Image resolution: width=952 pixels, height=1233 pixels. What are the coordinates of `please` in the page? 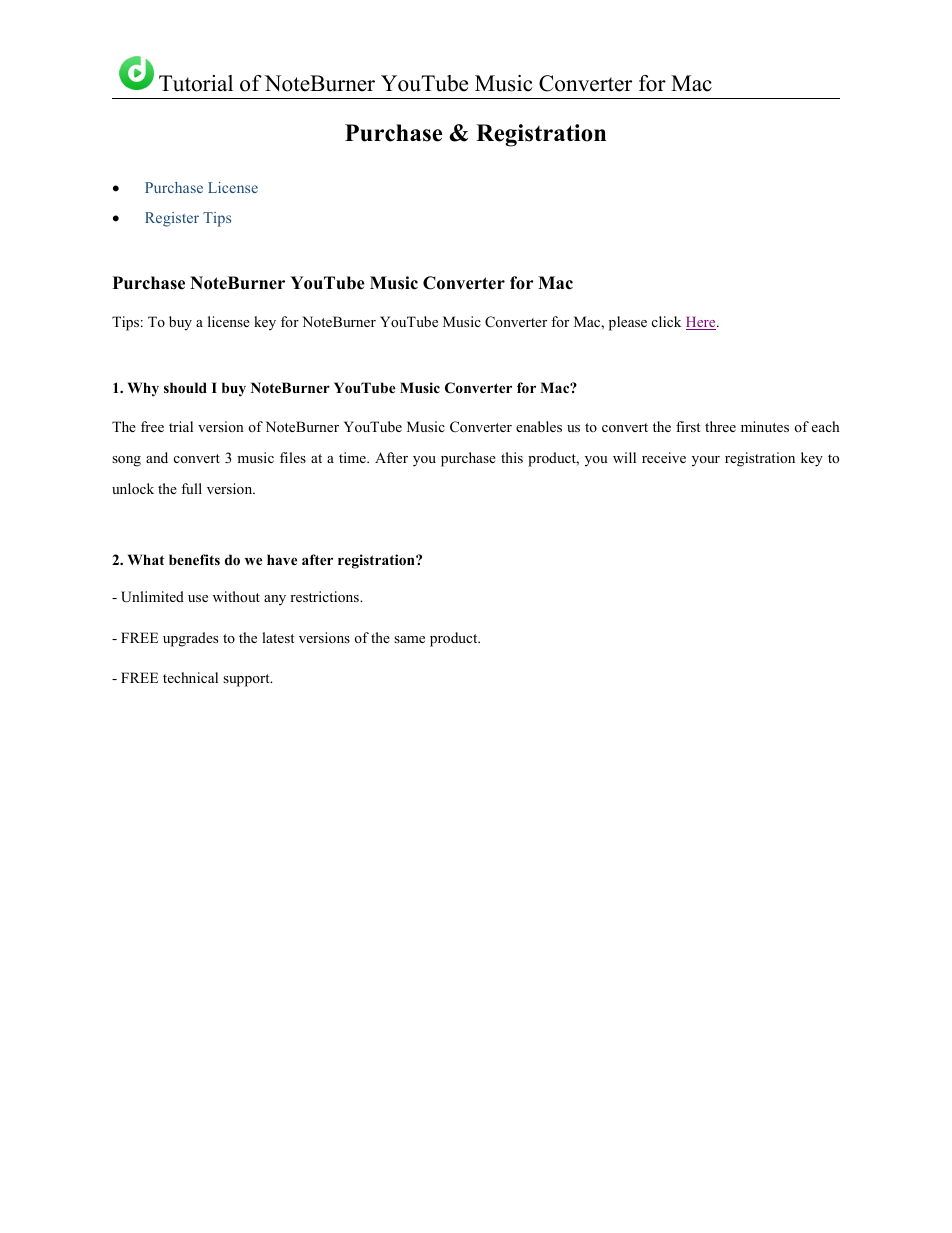 It's located at (628, 323).
